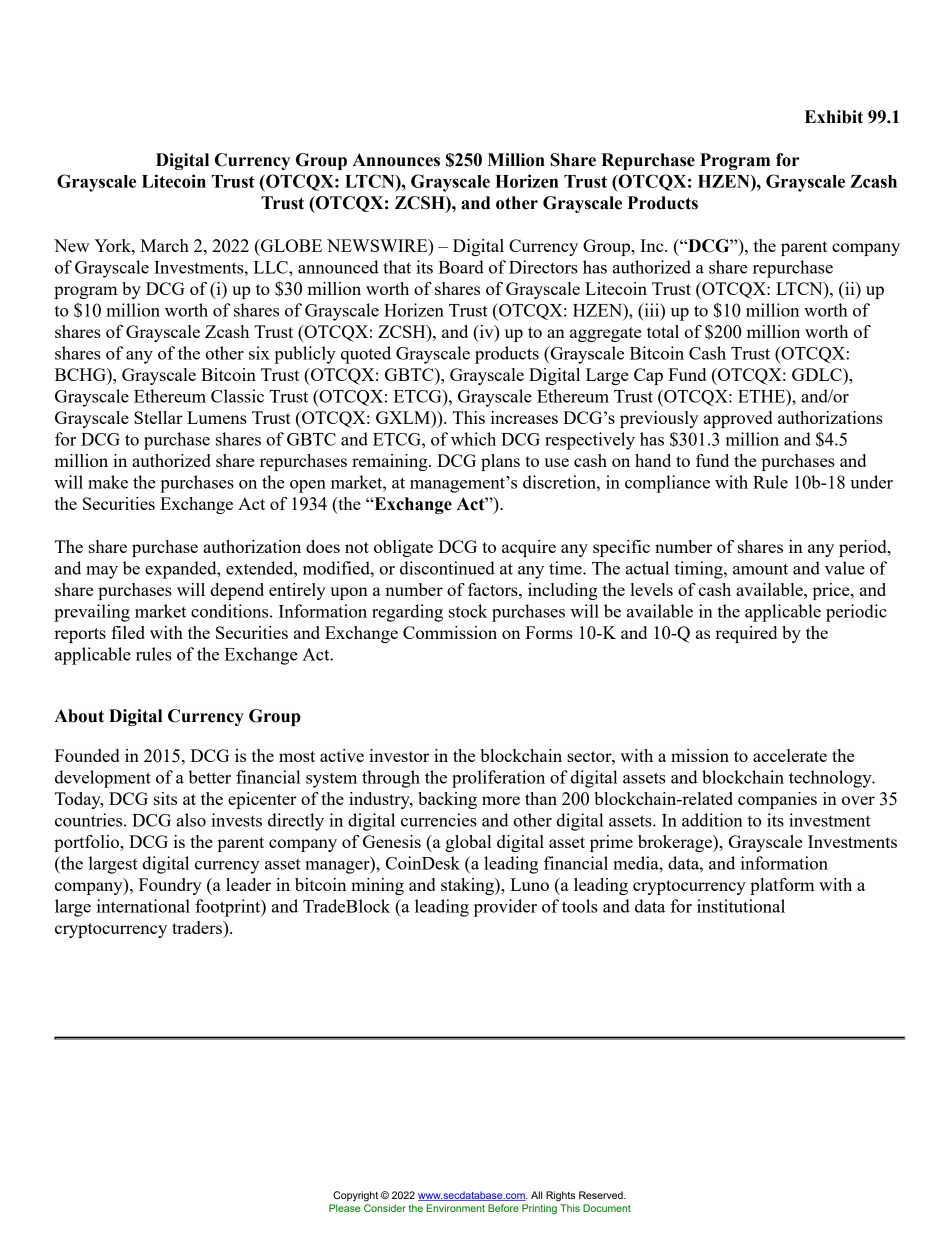 This image has width=952, height=1233. I want to click on under, so click(871, 482).
